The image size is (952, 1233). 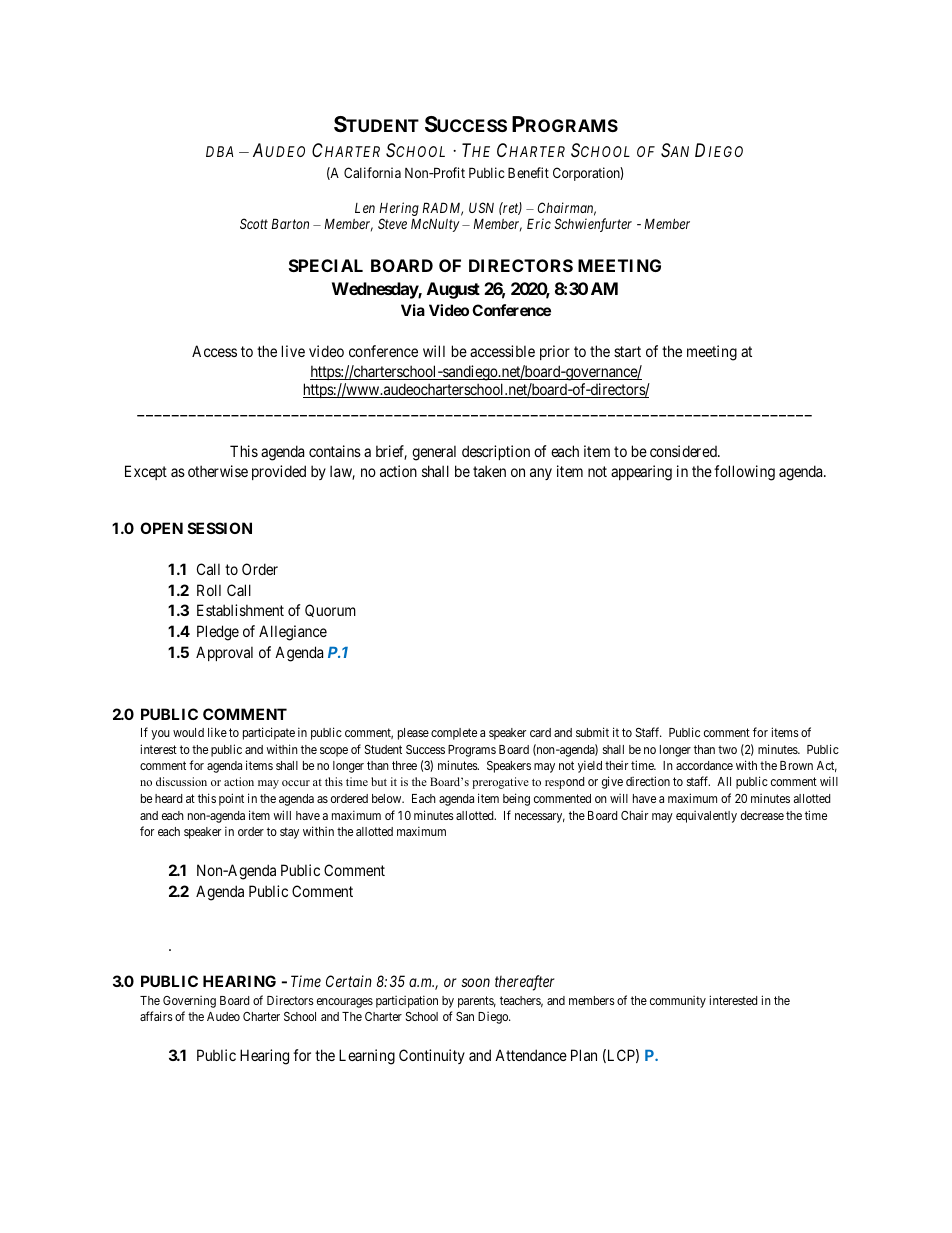 I want to click on live, so click(x=293, y=351).
